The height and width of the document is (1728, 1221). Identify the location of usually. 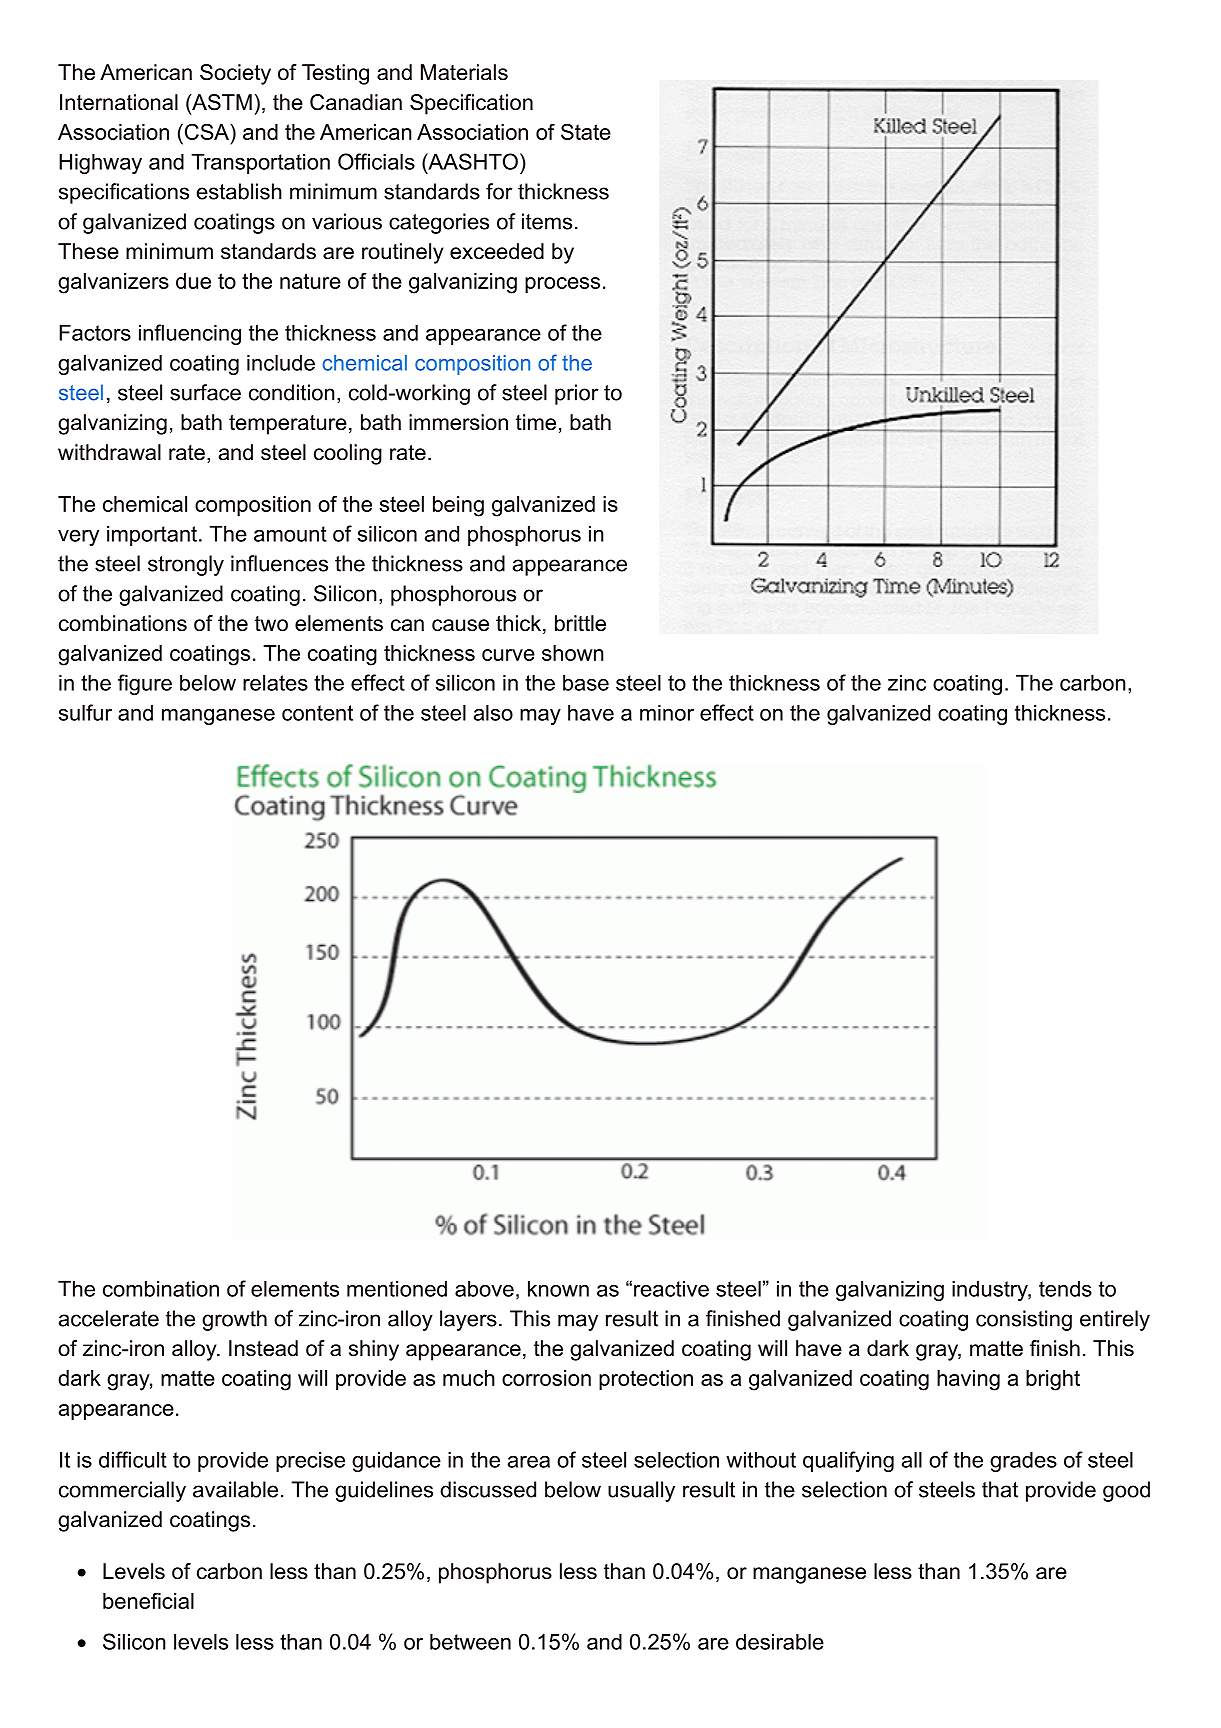
(641, 1491).
